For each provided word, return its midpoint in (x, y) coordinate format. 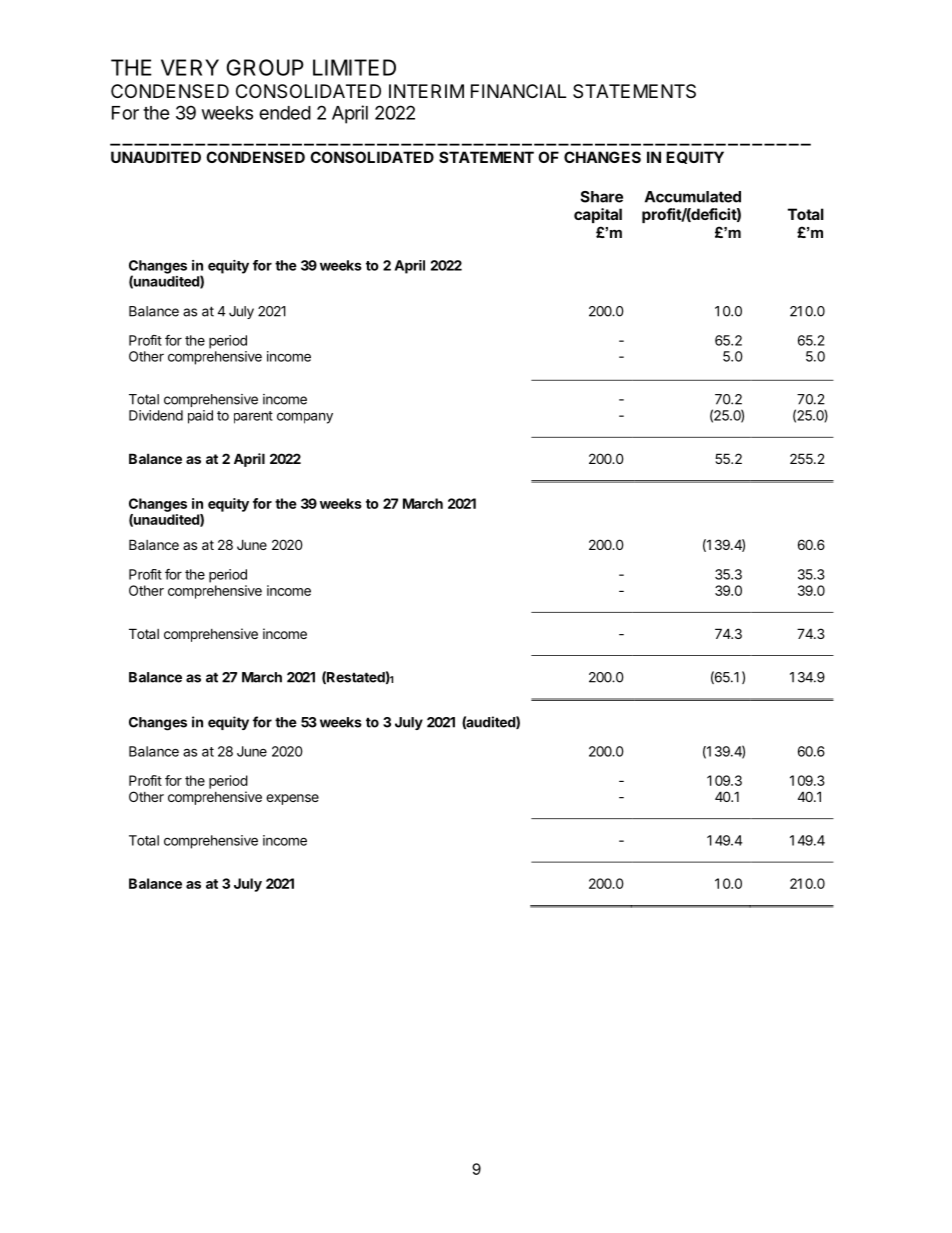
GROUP (265, 67)
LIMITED (354, 67)
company (305, 418)
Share (601, 197)
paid (200, 417)
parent (253, 417)
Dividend (156, 415)
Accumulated (693, 197)
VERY (190, 67)
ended (285, 113)
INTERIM (426, 91)
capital (598, 215)
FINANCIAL (518, 91)
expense (292, 799)
